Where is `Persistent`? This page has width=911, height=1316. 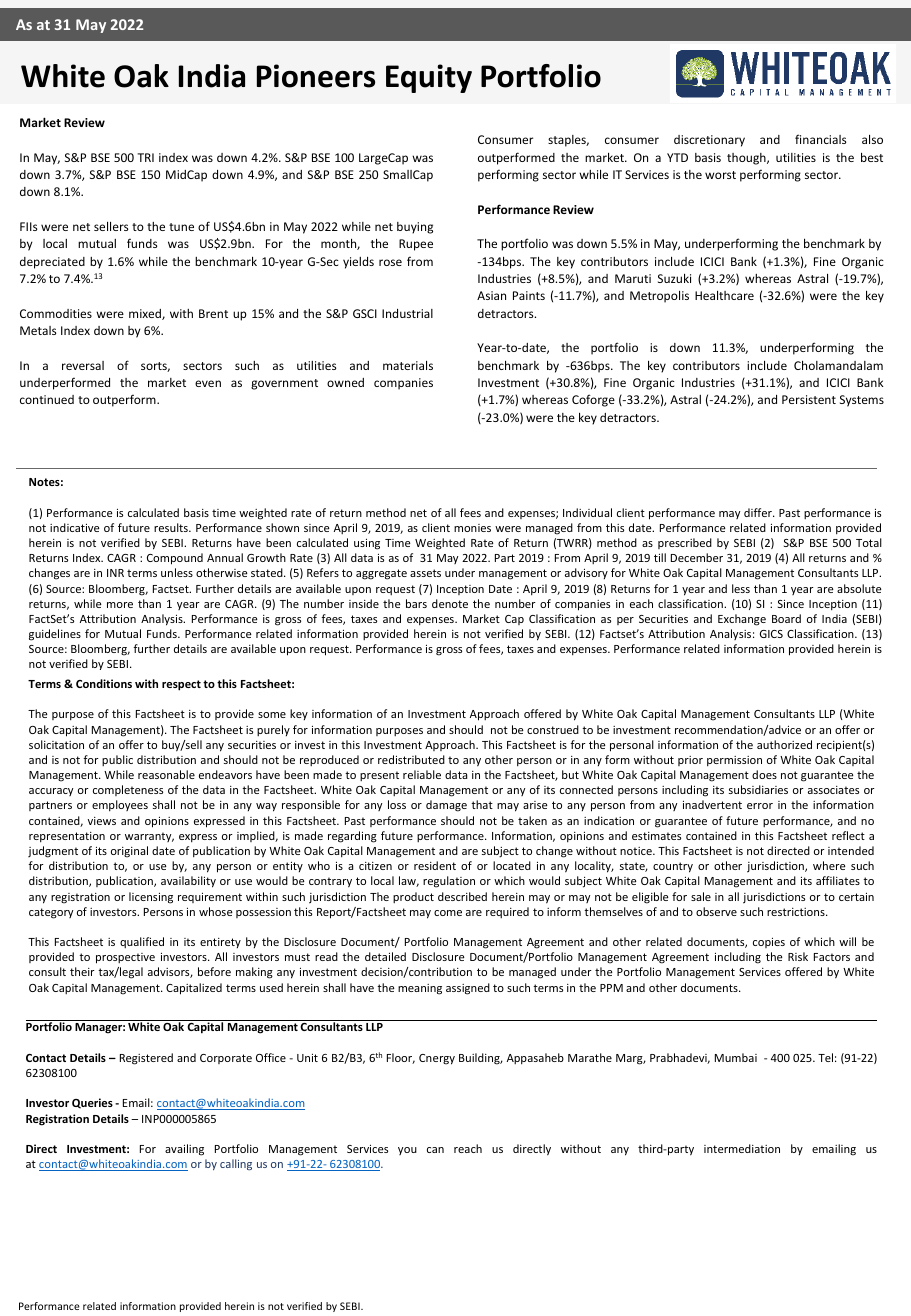
Persistent is located at coordinates (809, 399).
